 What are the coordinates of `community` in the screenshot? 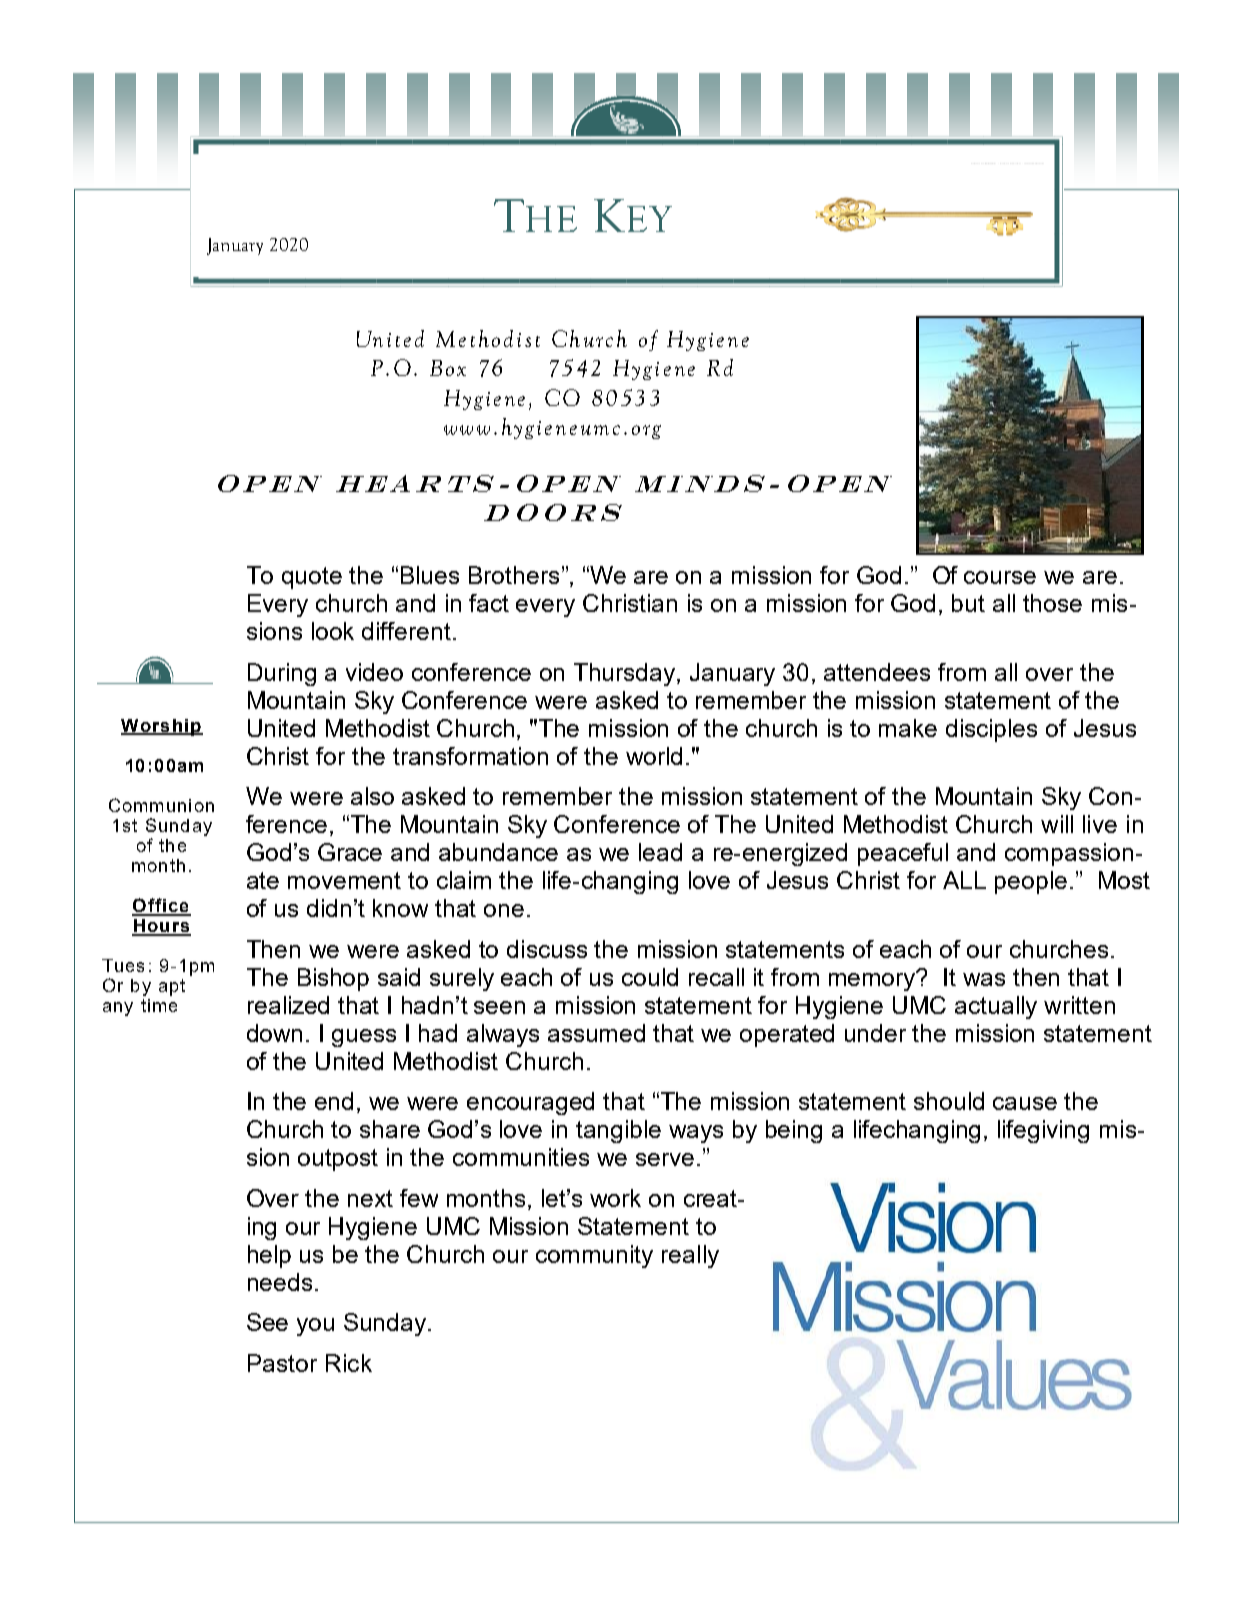 It's located at (594, 1256).
